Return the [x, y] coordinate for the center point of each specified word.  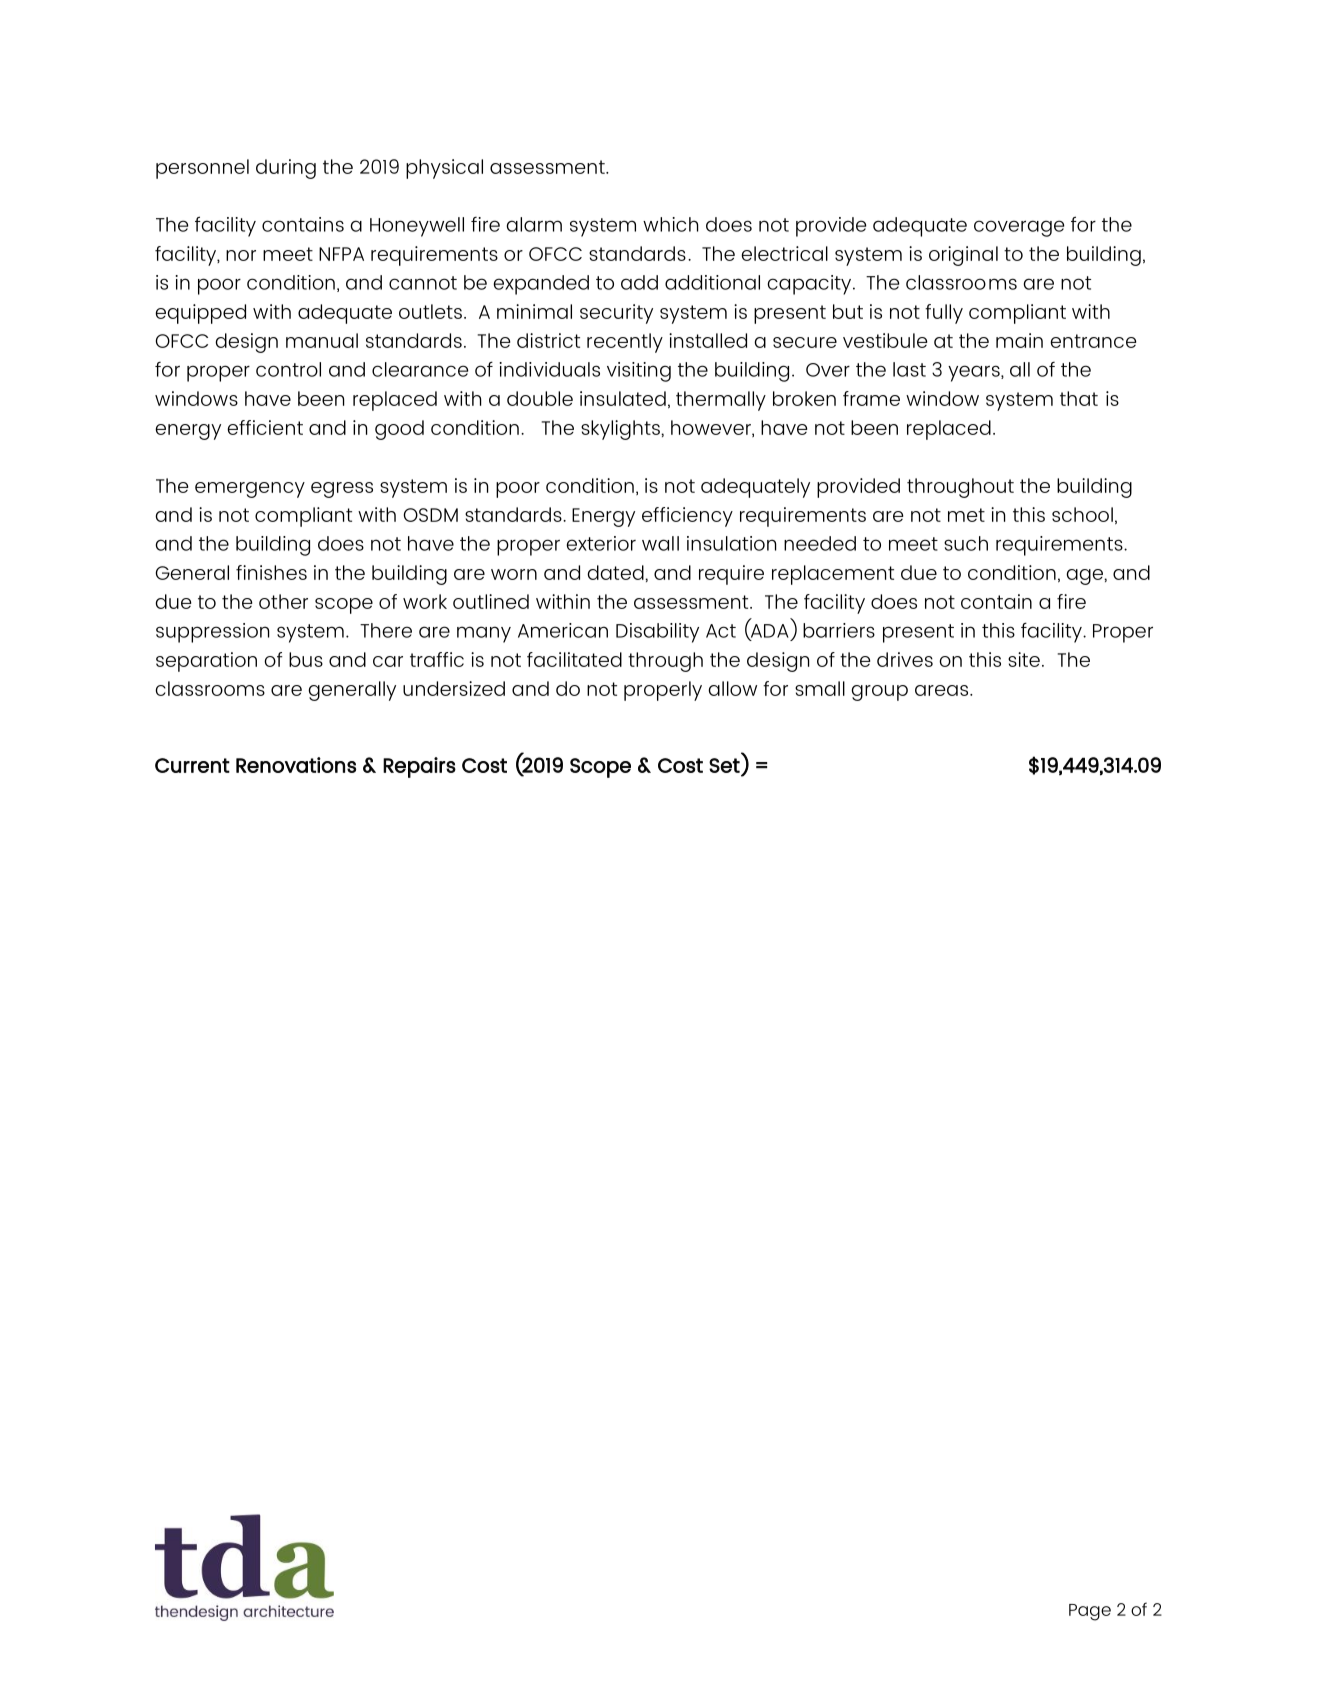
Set [724, 765]
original [963, 256]
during [286, 169]
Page [1090, 1612]
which [670, 224]
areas [943, 690]
